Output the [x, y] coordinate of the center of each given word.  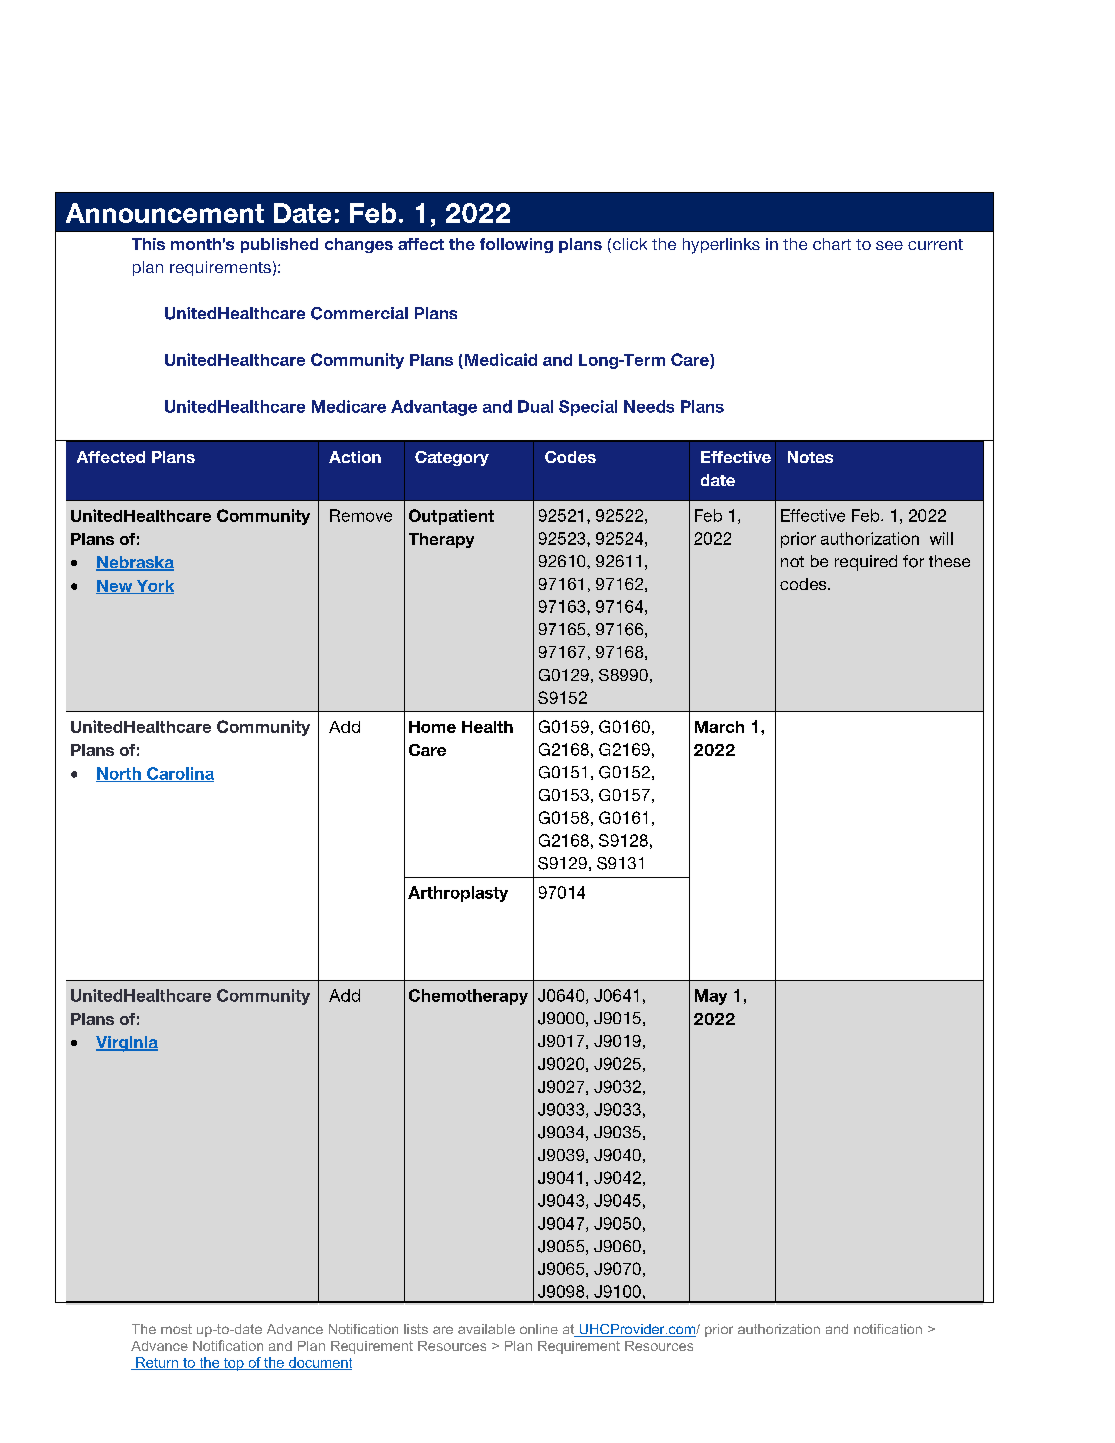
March [719, 727]
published [279, 245]
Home [432, 727]
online [539, 1329]
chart [832, 244]
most [176, 1329]
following [516, 245]
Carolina [179, 774]
